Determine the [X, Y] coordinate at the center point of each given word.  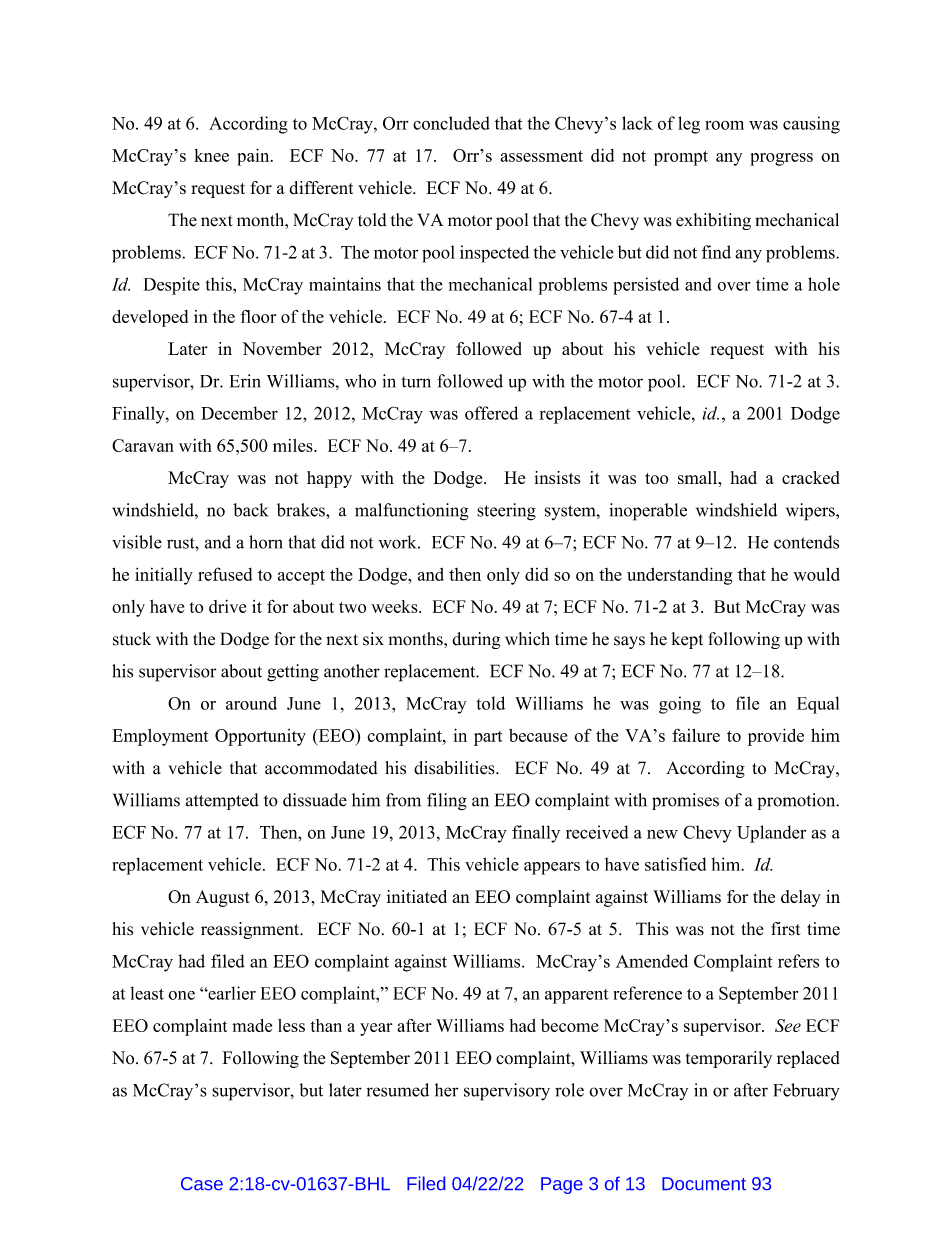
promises [685, 801]
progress [781, 159]
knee [211, 155]
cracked [811, 477]
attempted [222, 801]
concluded [451, 123]
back [250, 510]
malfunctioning [411, 512]
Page [562, 1185]
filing [447, 802]
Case [202, 1183]
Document [704, 1183]
